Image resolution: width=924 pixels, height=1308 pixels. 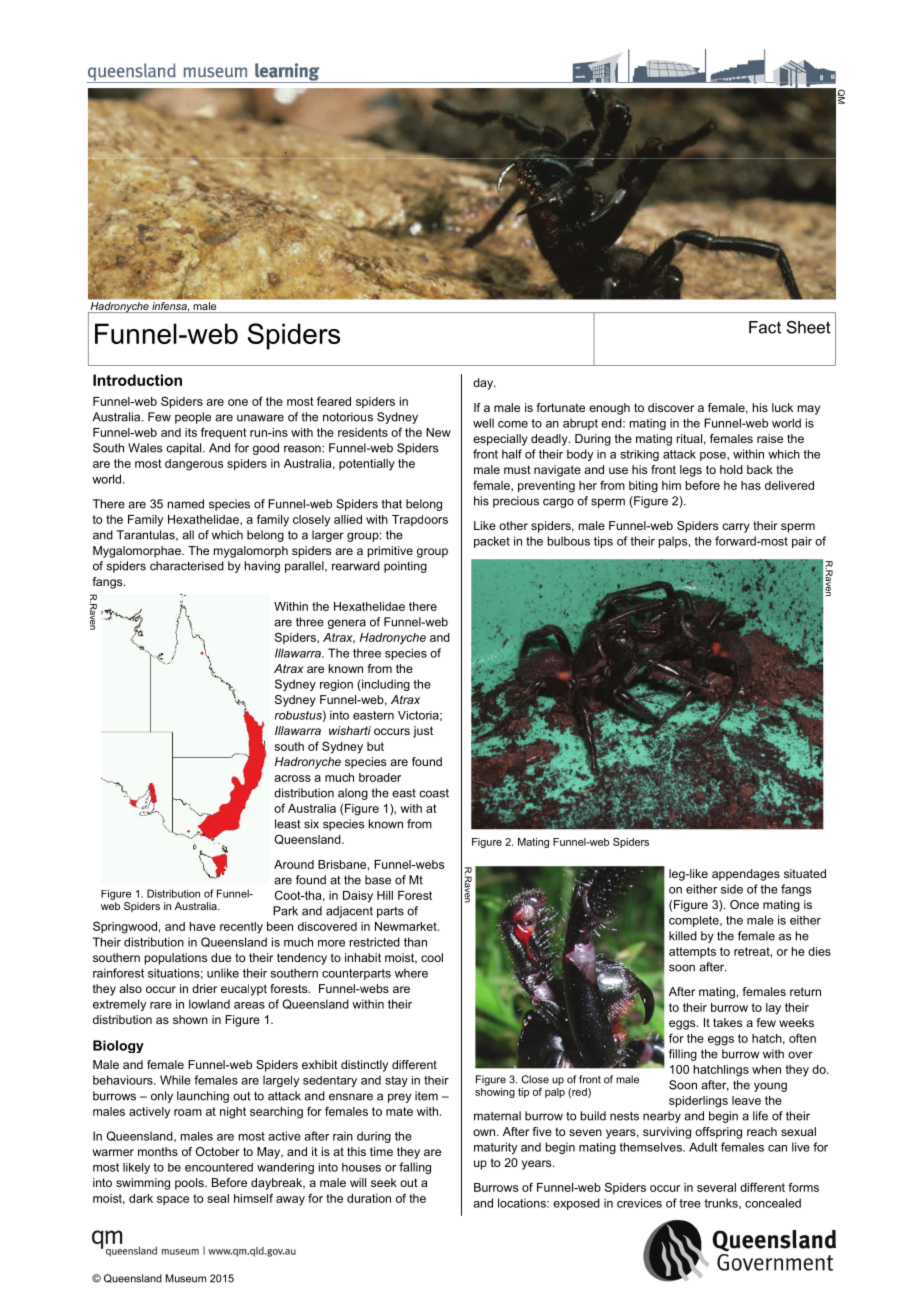 What do you see at coordinates (423, 732) in the screenshot?
I see `just` at bounding box center [423, 732].
